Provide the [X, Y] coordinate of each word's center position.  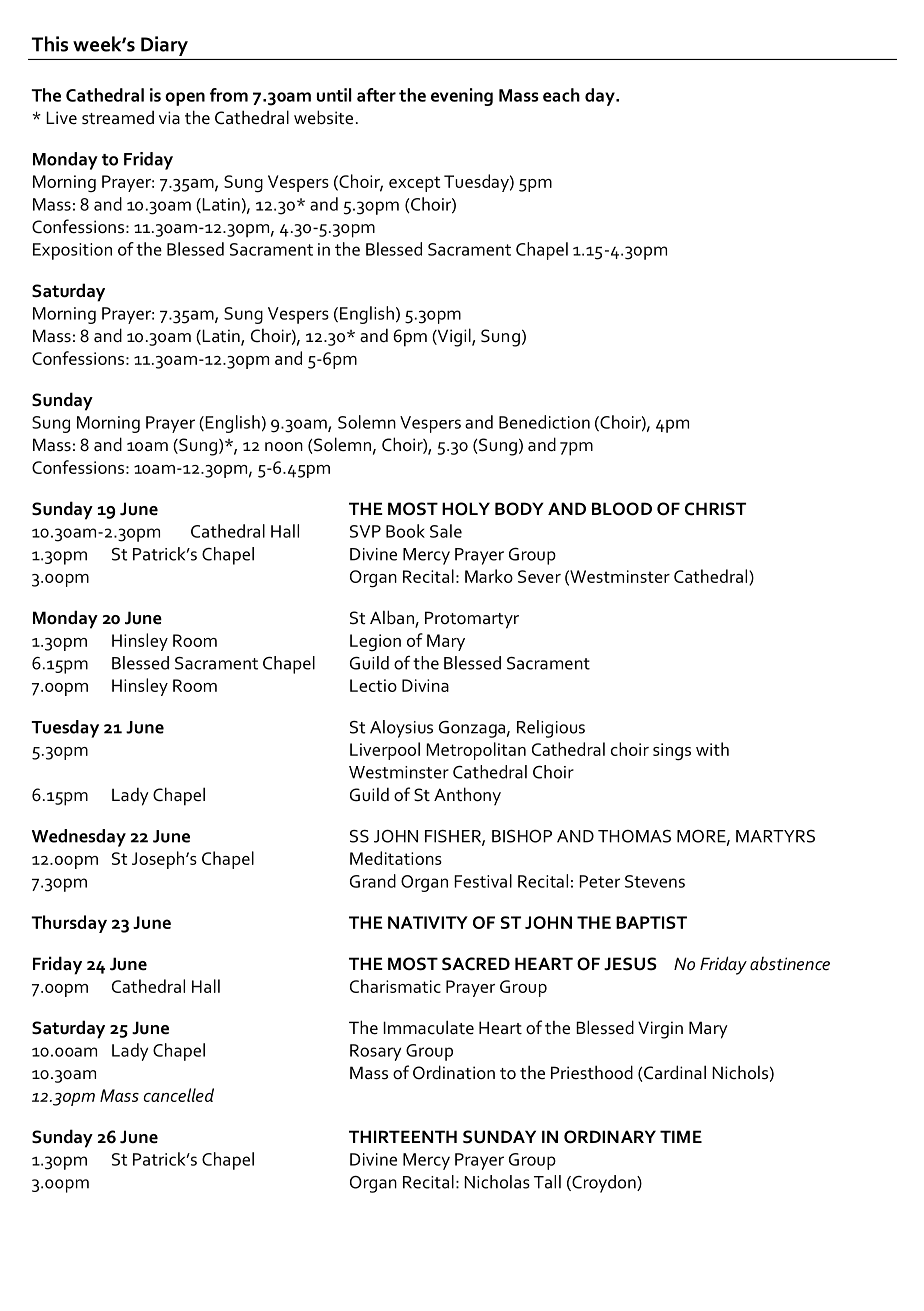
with [712, 749]
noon [284, 446]
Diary [164, 46]
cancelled [178, 1095]
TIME [681, 1136]
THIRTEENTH [403, 1136]
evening [462, 97]
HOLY [466, 509]
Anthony [467, 796]
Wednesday [79, 838]
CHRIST [715, 509]
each [561, 95]
